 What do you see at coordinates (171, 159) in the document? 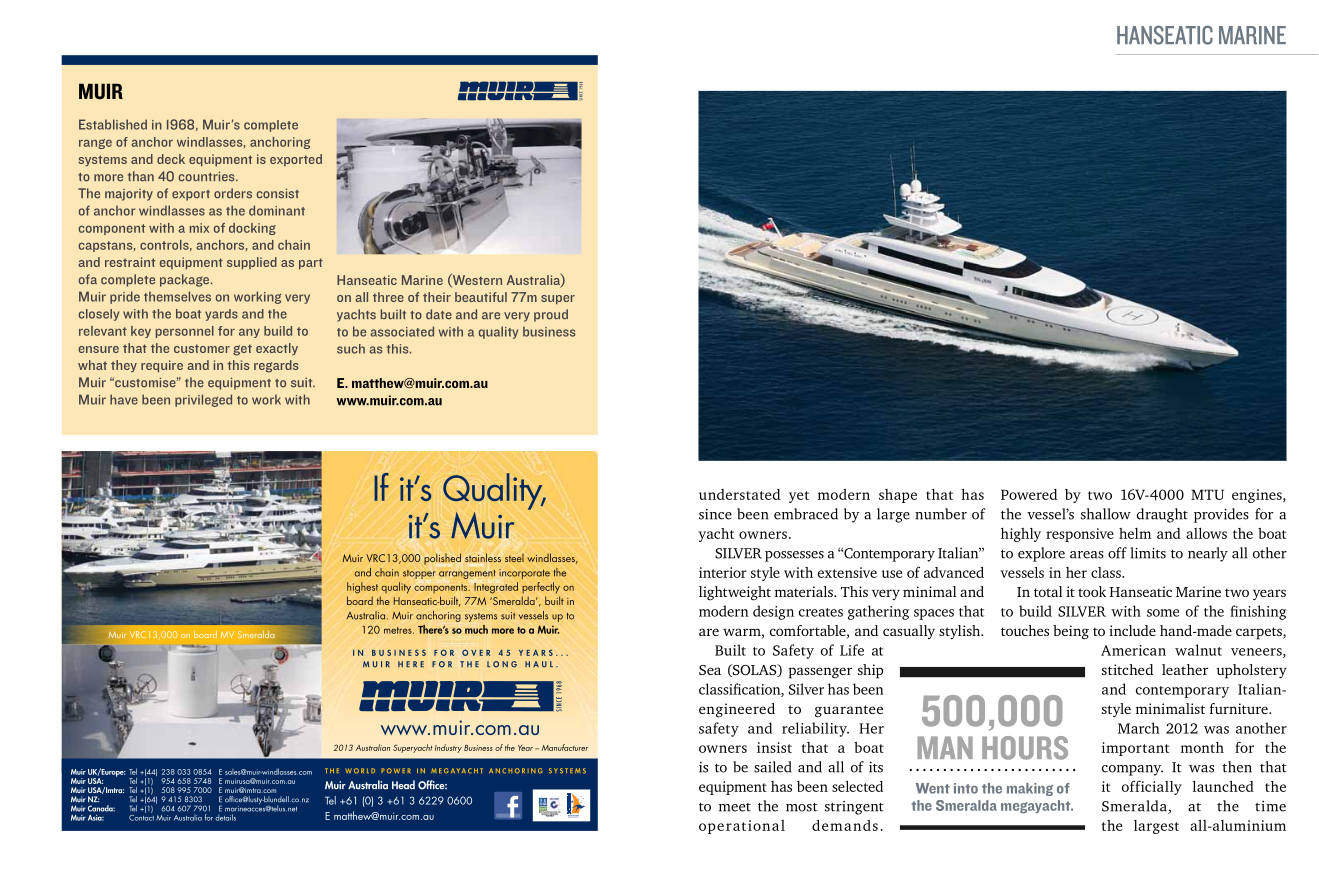
I see `deck` at bounding box center [171, 159].
